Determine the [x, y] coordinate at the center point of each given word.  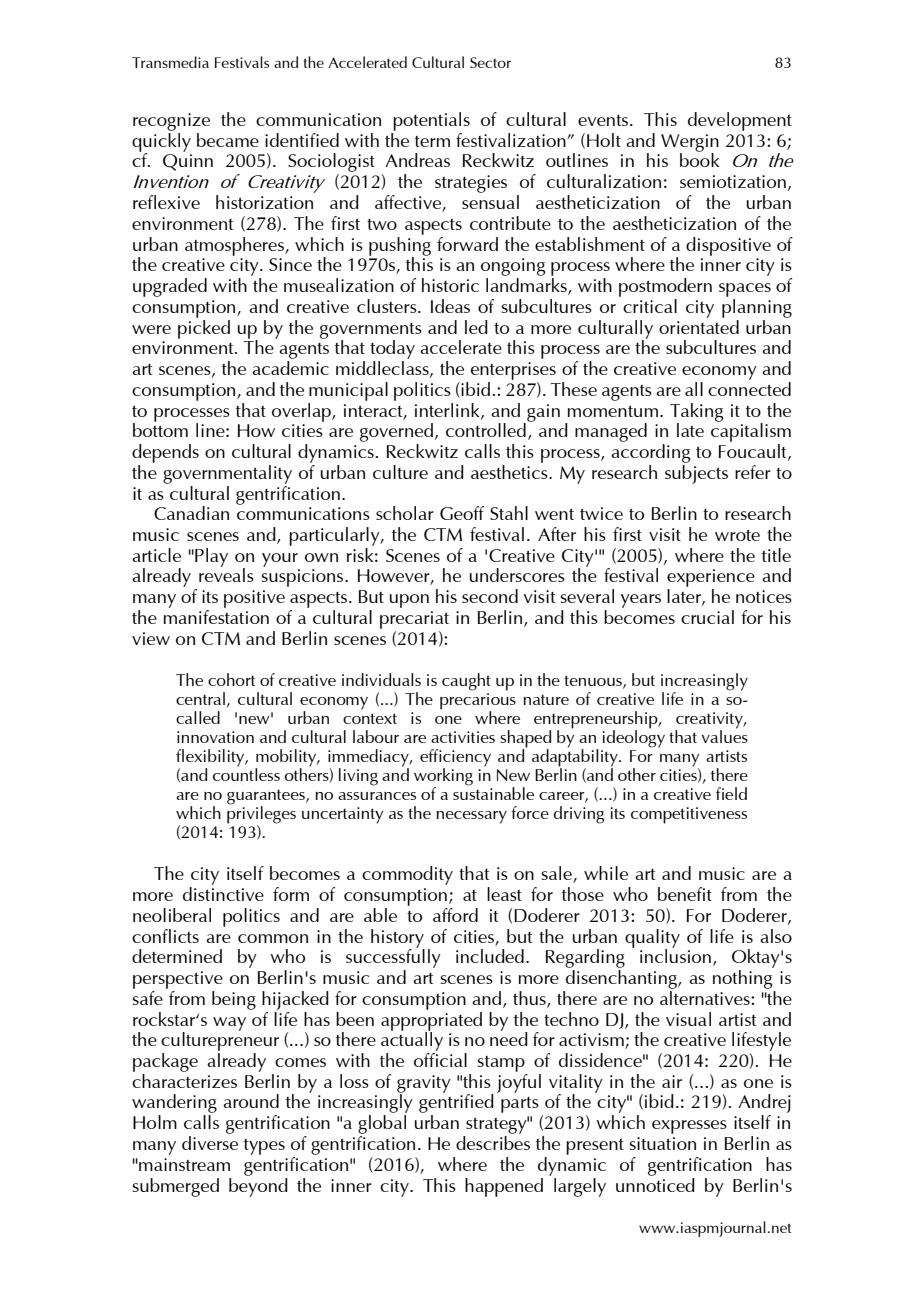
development [740, 121]
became [228, 140]
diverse [210, 1143]
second [490, 596]
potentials [431, 121]
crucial [707, 617]
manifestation [216, 617]
